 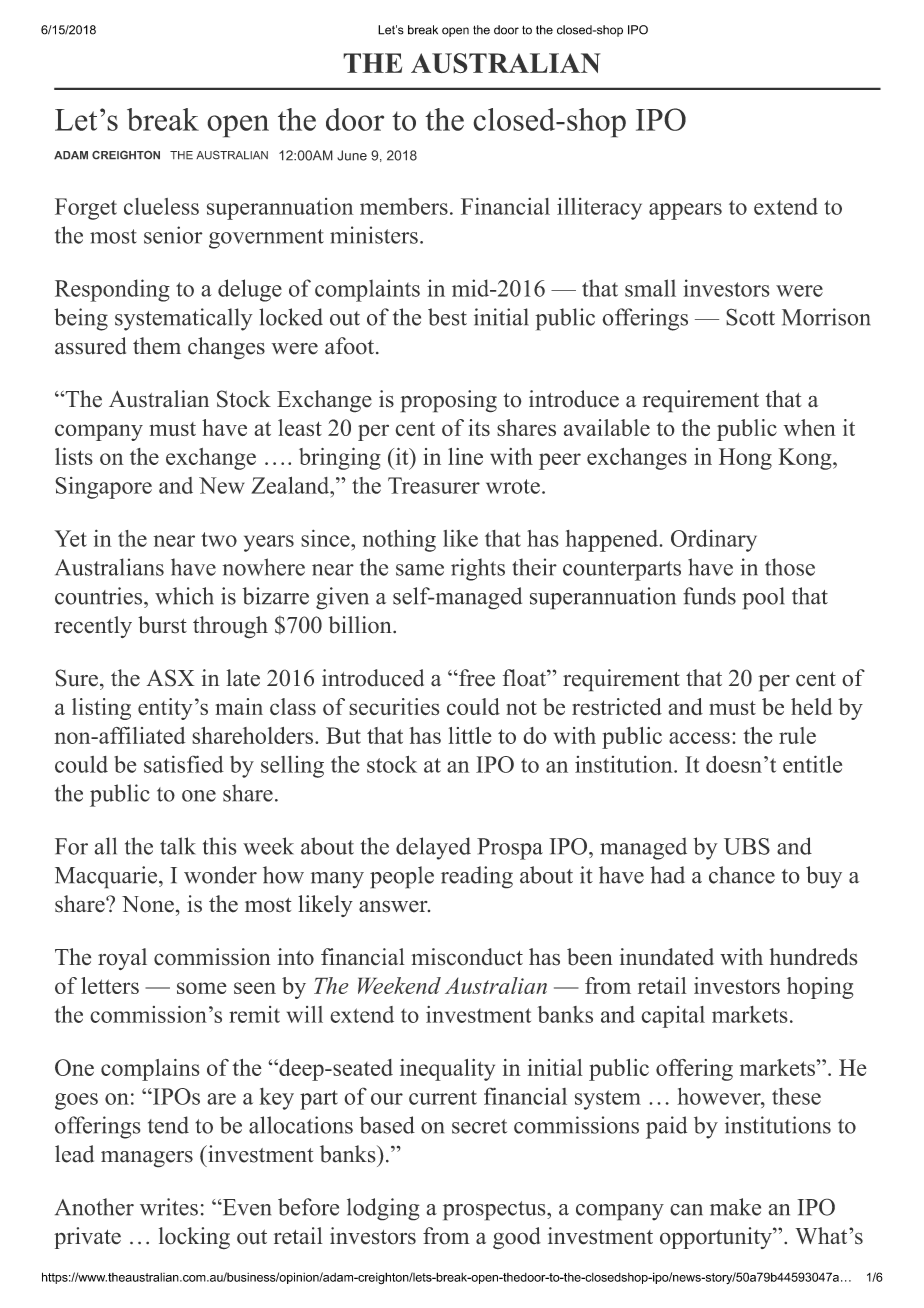 What do you see at coordinates (685, 211) in the screenshot?
I see `appears` at bounding box center [685, 211].
